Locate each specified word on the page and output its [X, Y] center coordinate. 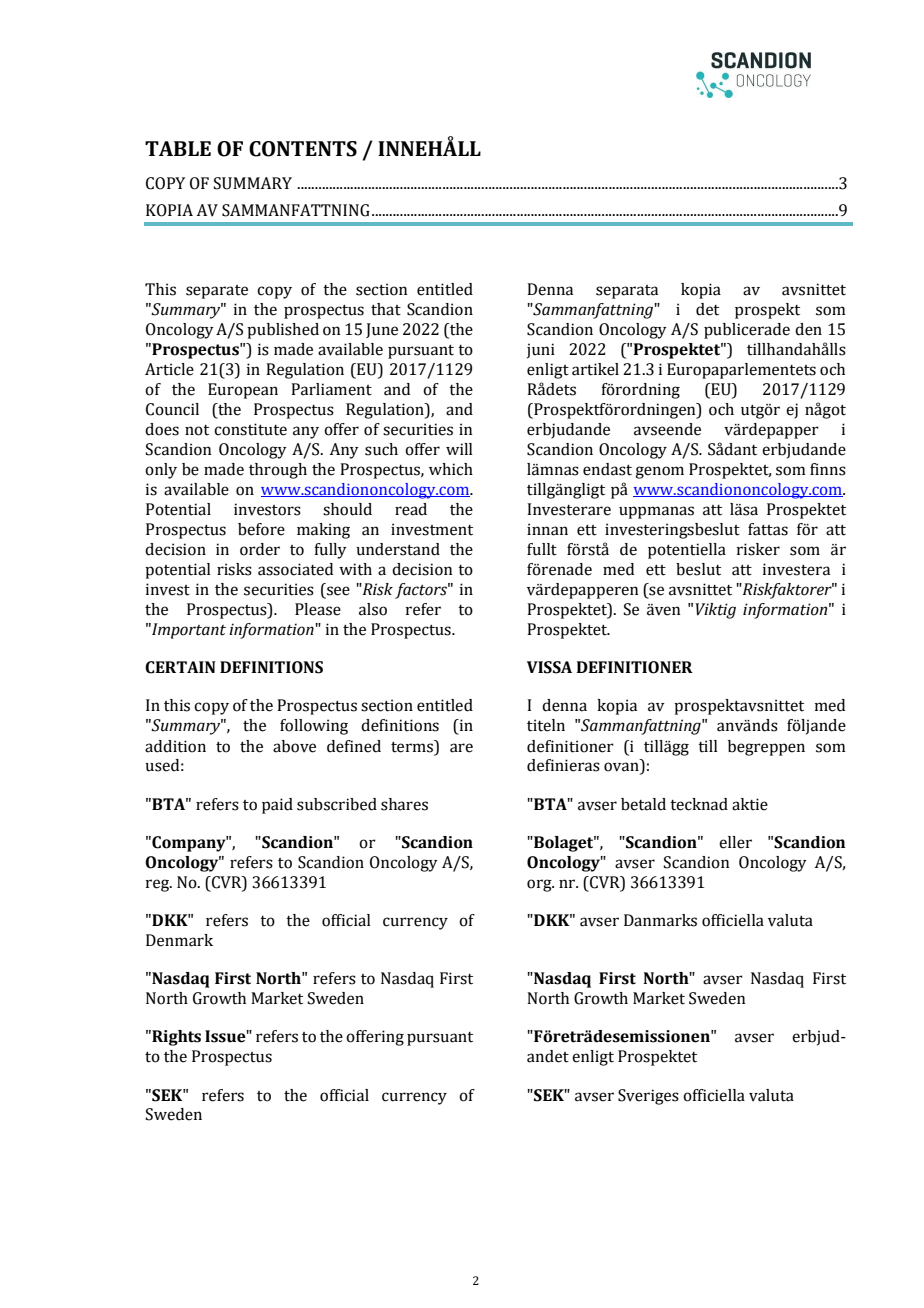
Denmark [179, 940]
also [373, 609]
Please [318, 609]
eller [735, 842]
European [243, 391]
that [386, 309]
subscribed [337, 804]
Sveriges [648, 1097]
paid [277, 806]
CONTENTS [303, 149]
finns [828, 469]
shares [404, 804]
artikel [595, 369]
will [459, 449]
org [540, 885]
